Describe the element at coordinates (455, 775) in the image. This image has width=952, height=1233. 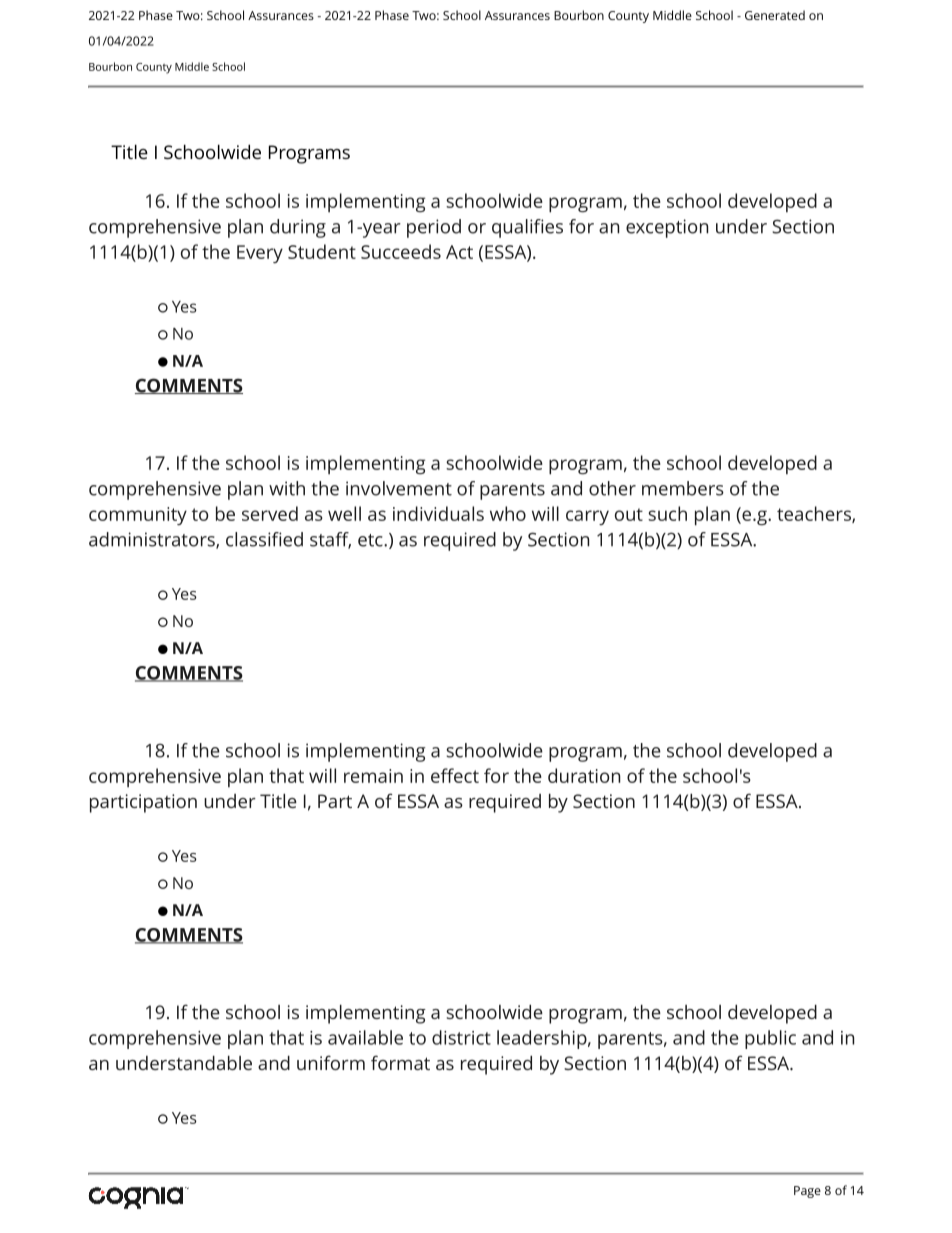
I see `effect` at that location.
